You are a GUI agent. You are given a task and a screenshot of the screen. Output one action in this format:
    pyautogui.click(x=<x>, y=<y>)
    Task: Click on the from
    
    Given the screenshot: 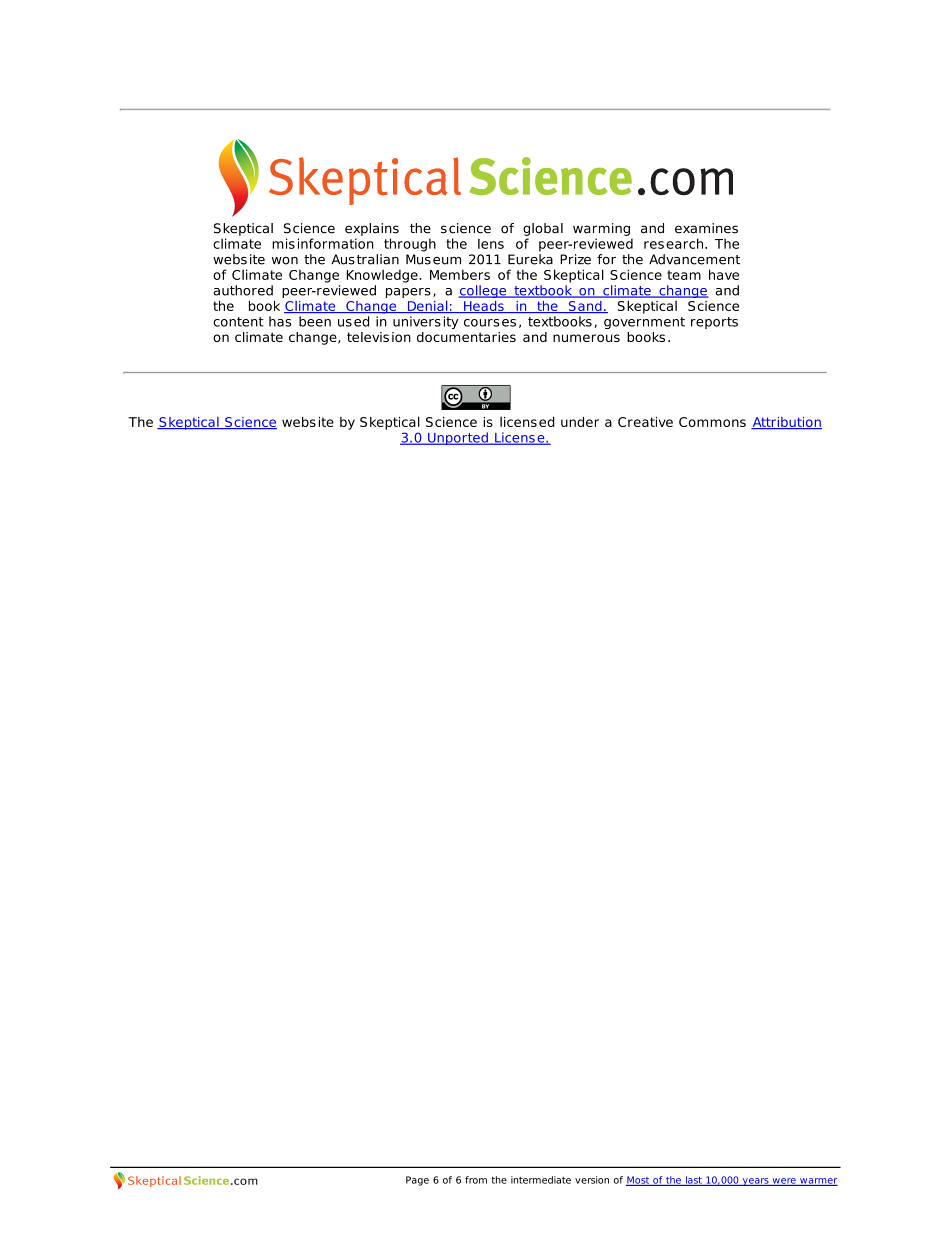 What is the action you would take?
    pyautogui.click(x=476, y=1180)
